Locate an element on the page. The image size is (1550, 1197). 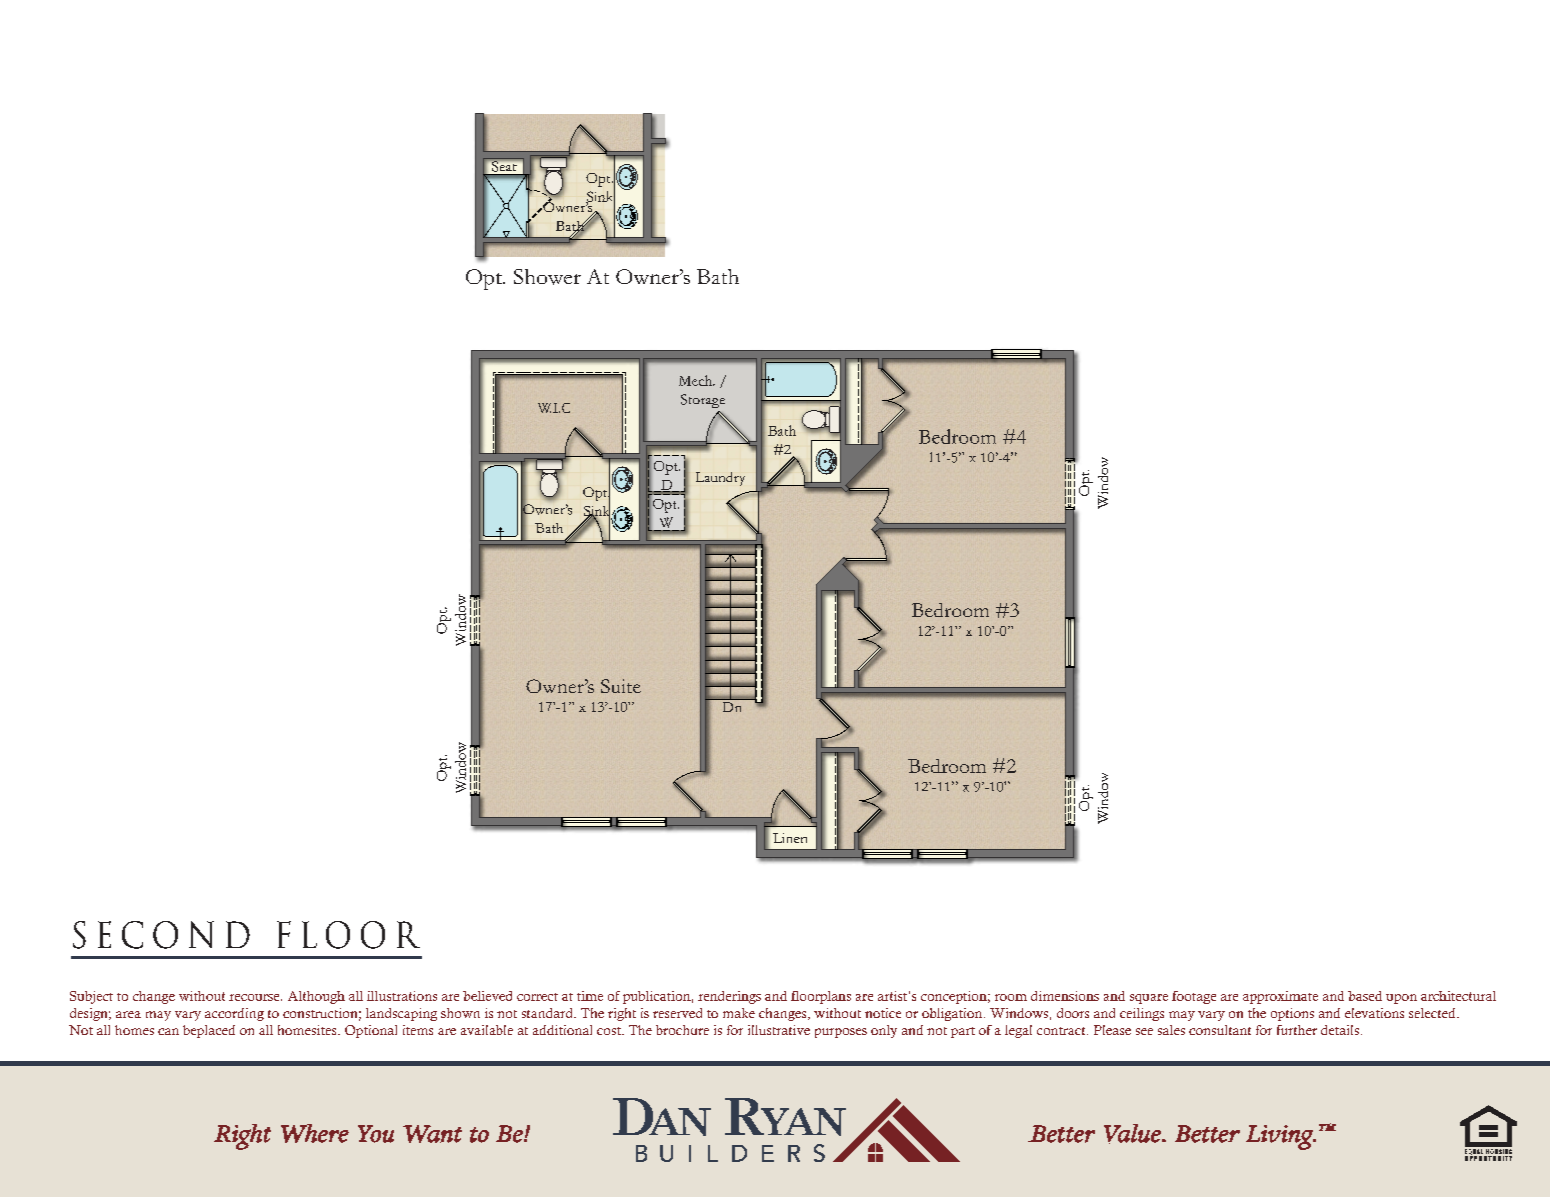
options is located at coordinates (1292, 1014).
